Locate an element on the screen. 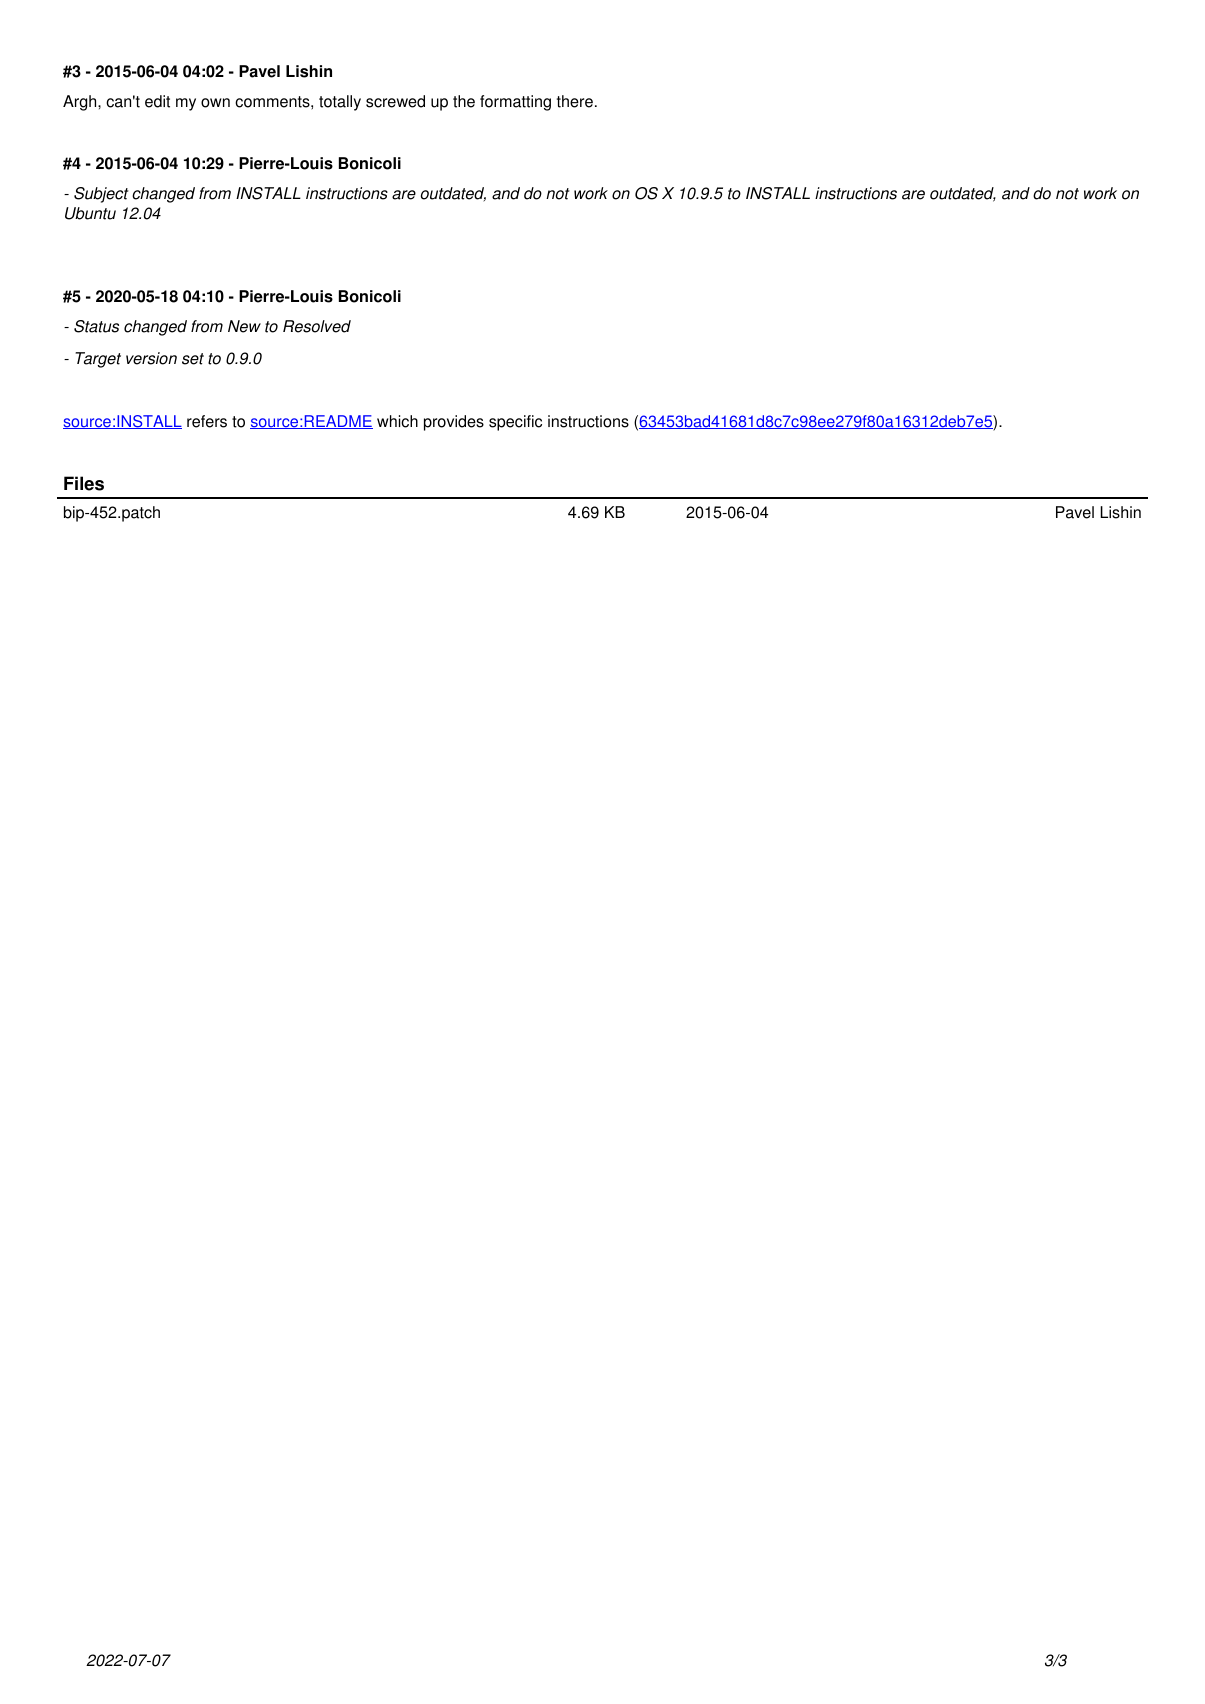 The width and height of the screenshot is (1205, 1704). New is located at coordinates (244, 326).
